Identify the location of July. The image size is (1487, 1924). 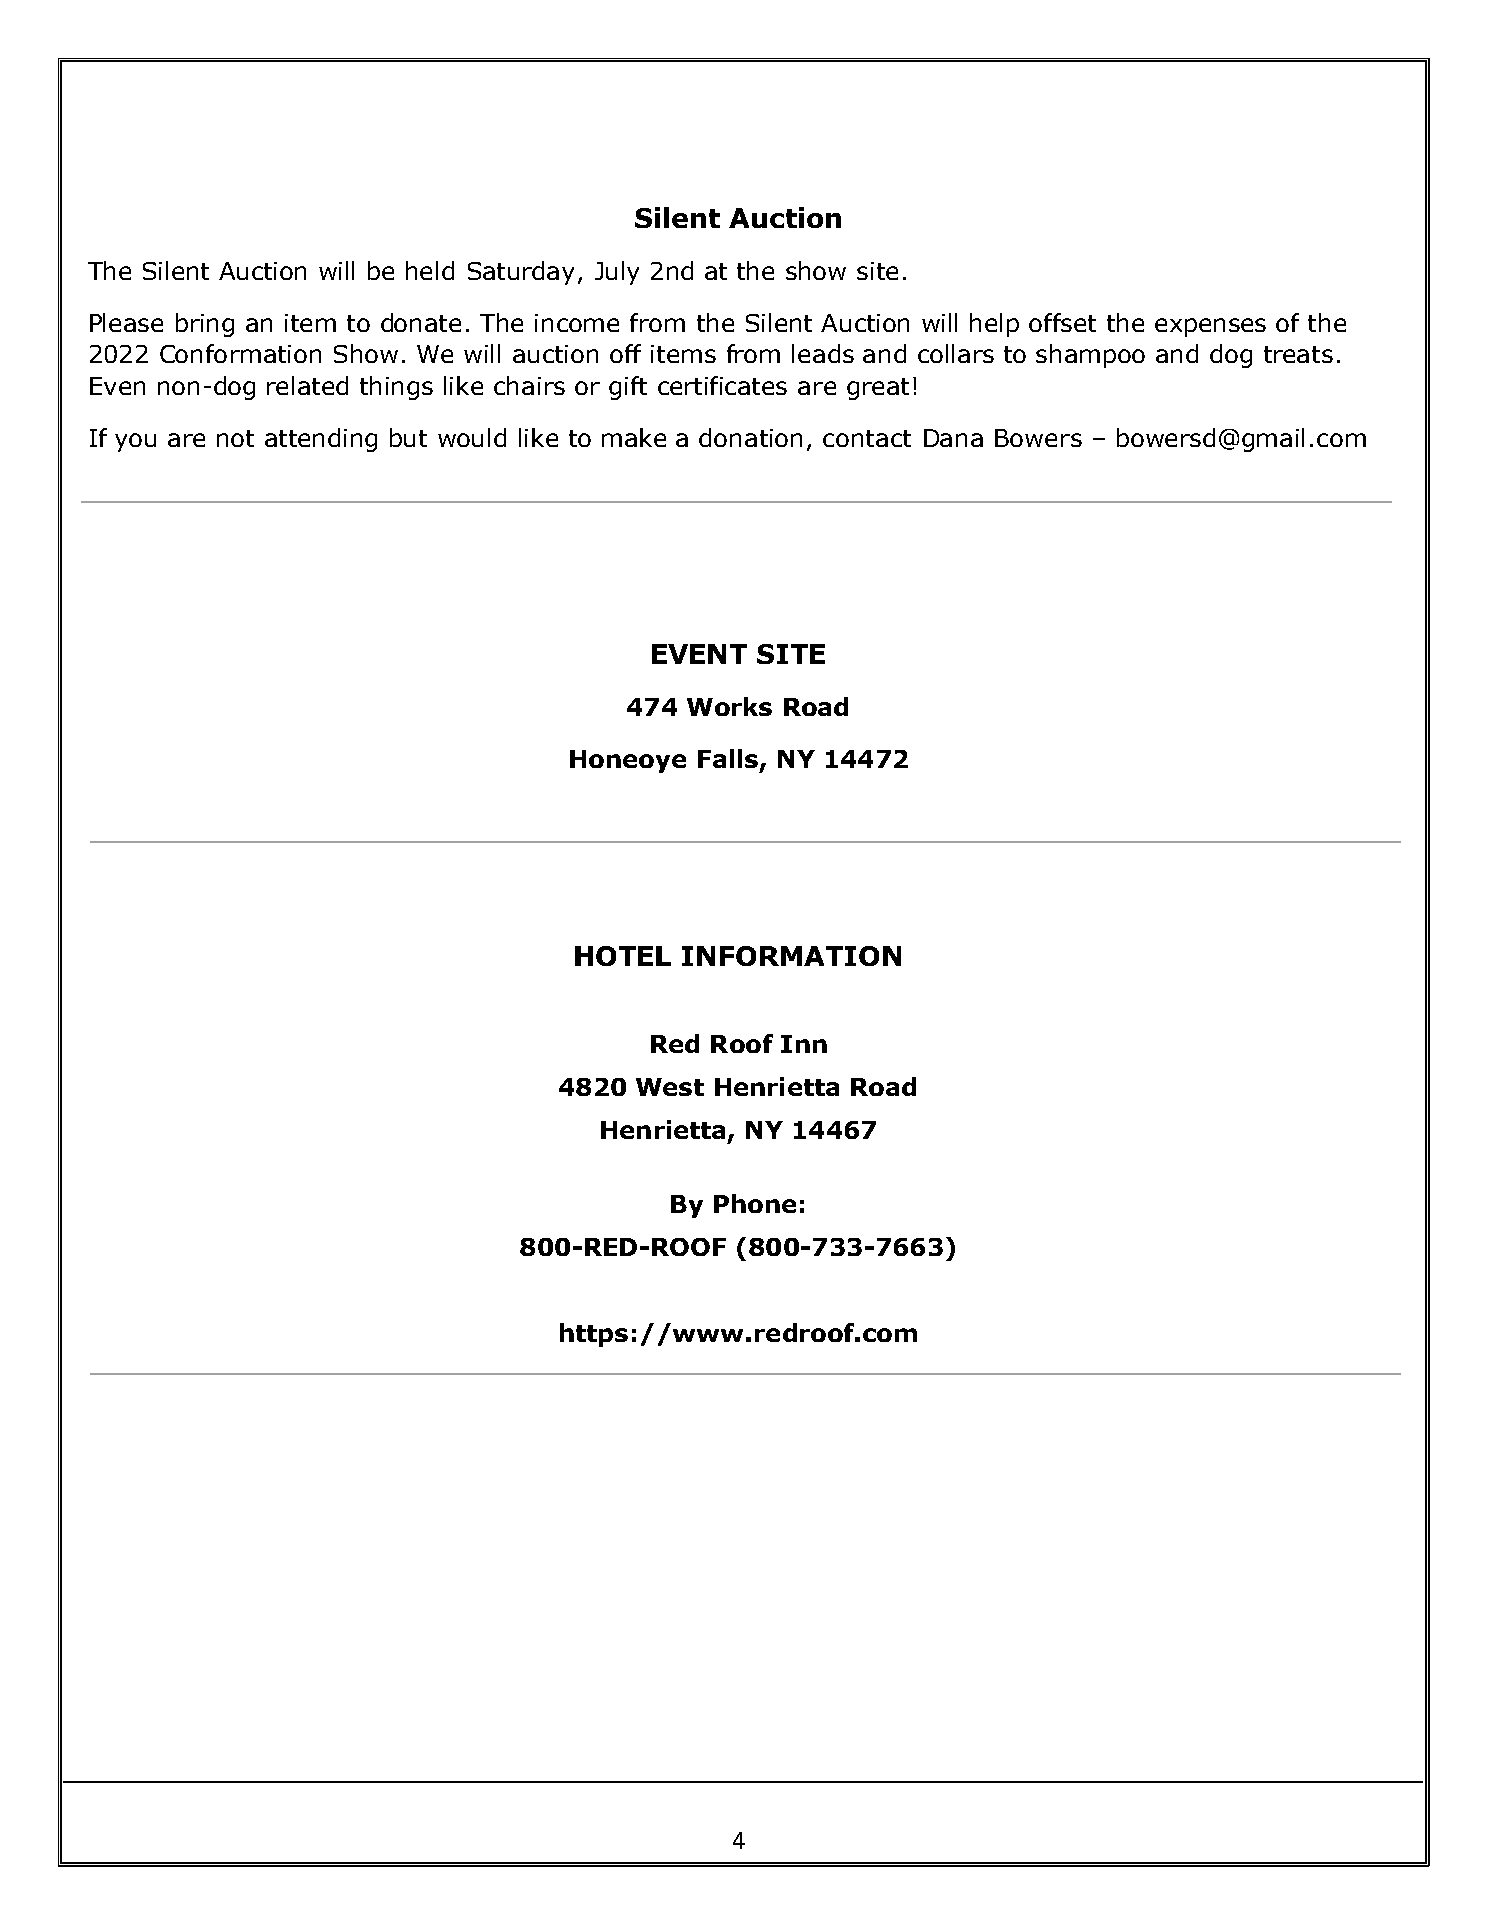
(617, 273).
